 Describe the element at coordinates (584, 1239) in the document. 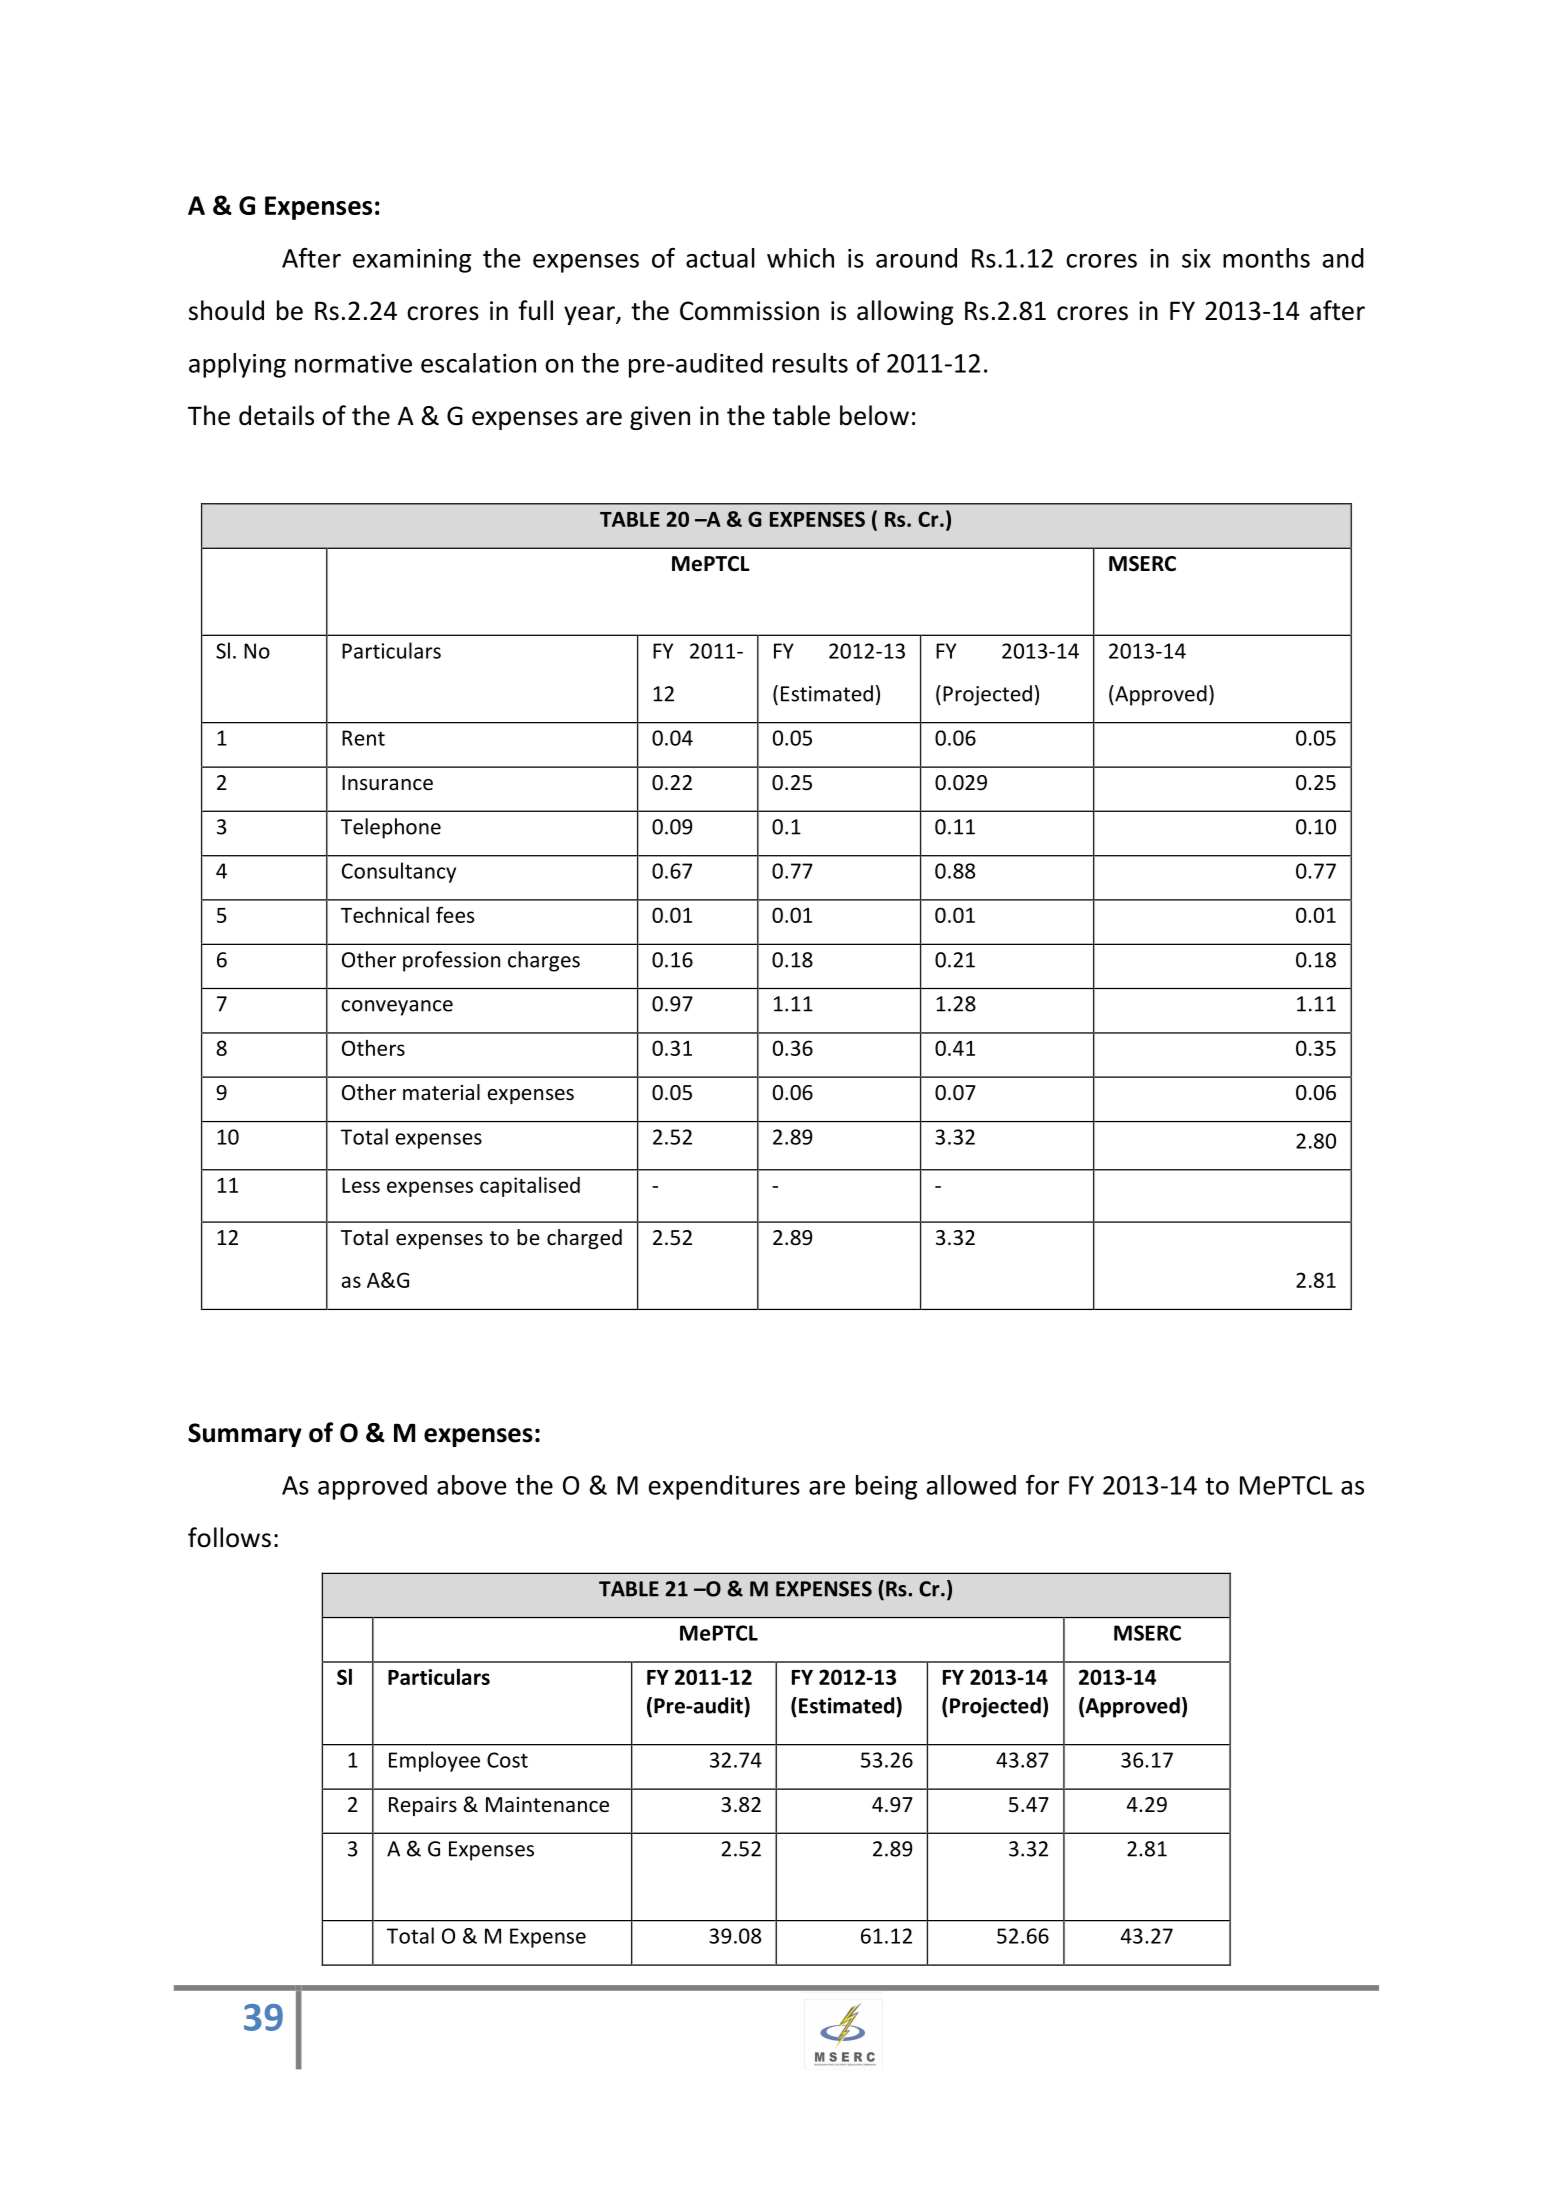

I see `charged` at that location.
